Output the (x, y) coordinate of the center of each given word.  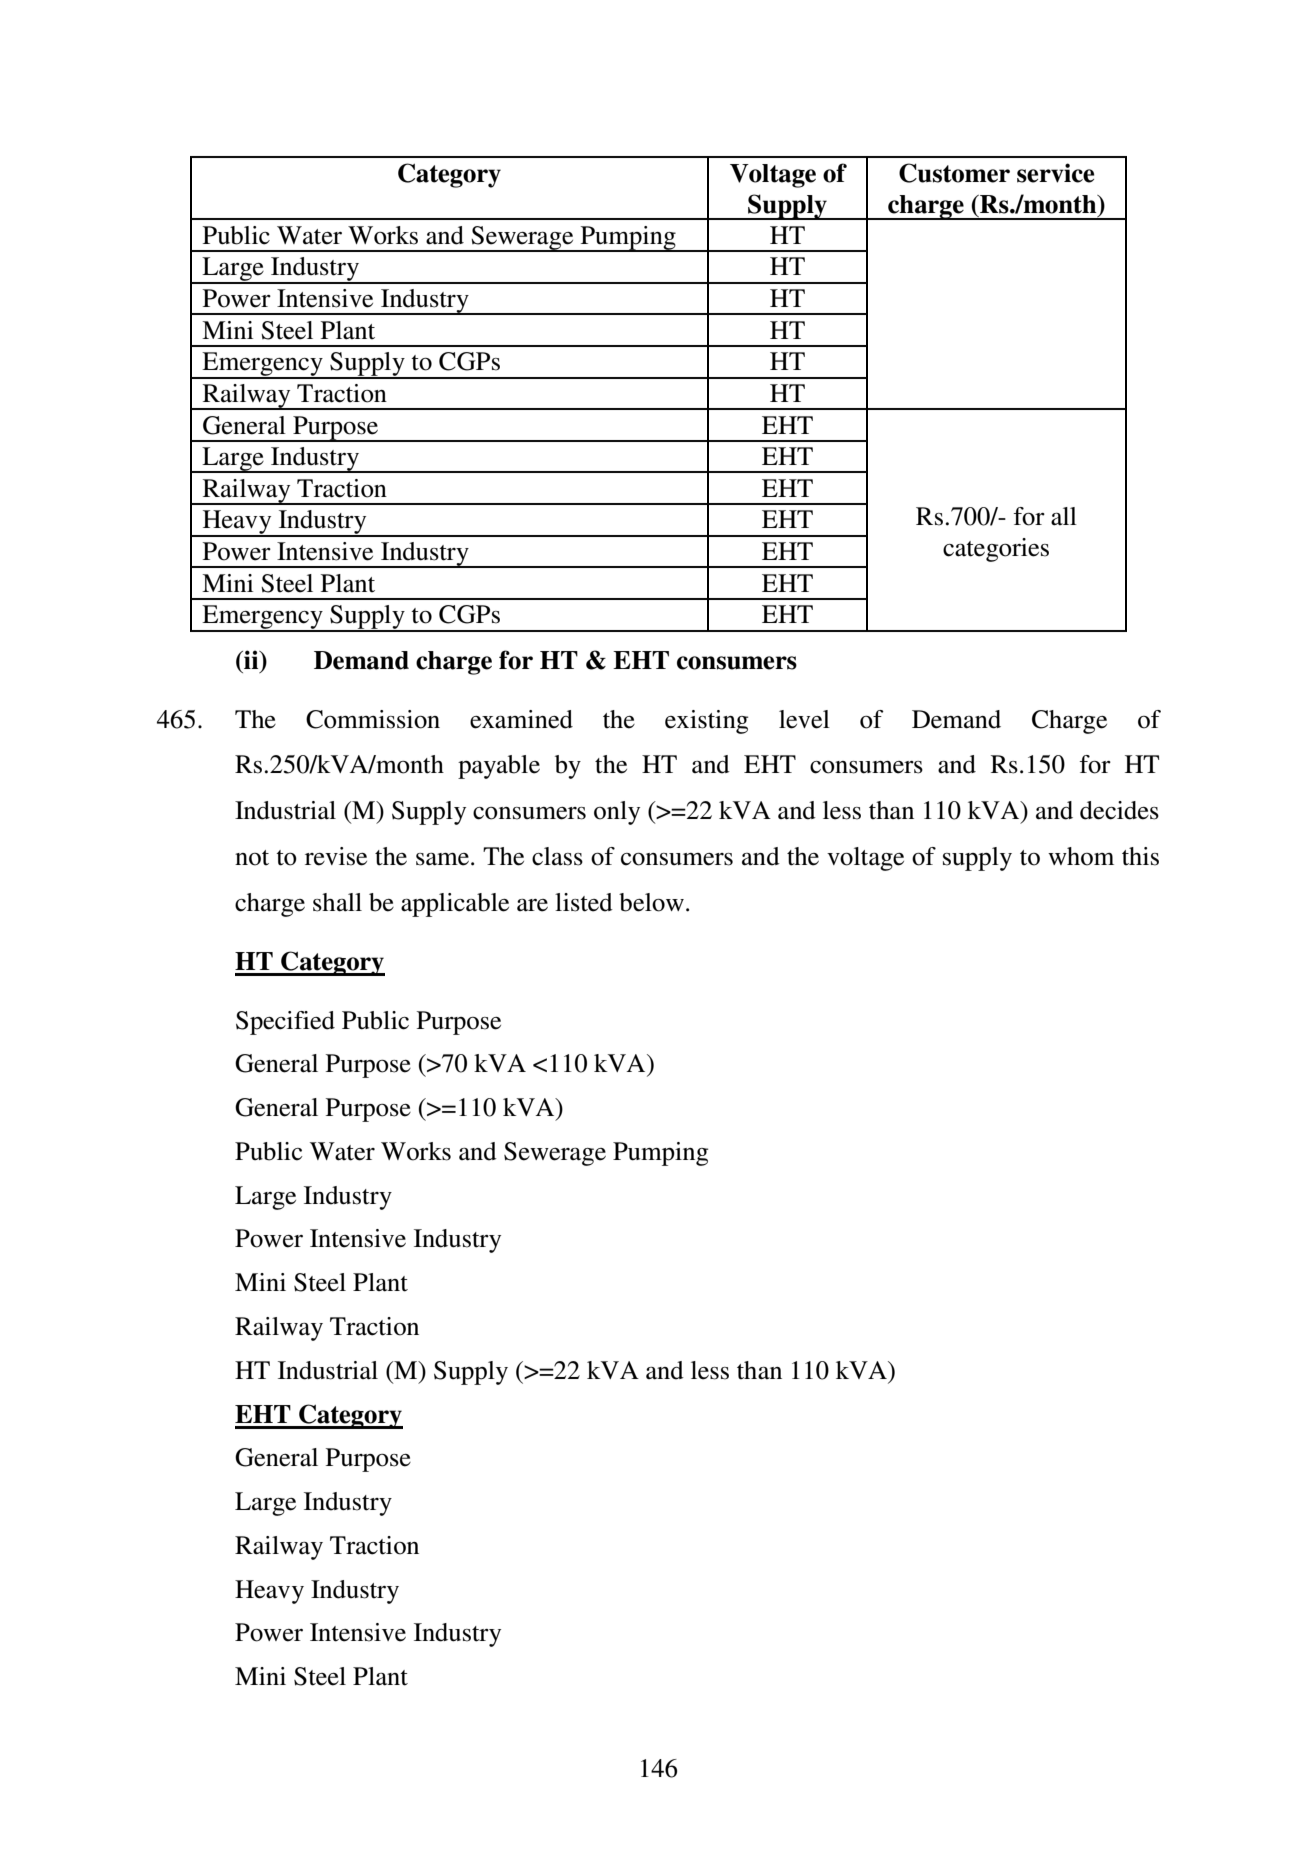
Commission (373, 719)
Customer (954, 173)
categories (996, 550)
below (651, 902)
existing (706, 722)
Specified (285, 1023)
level (804, 719)
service (1055, 173)
